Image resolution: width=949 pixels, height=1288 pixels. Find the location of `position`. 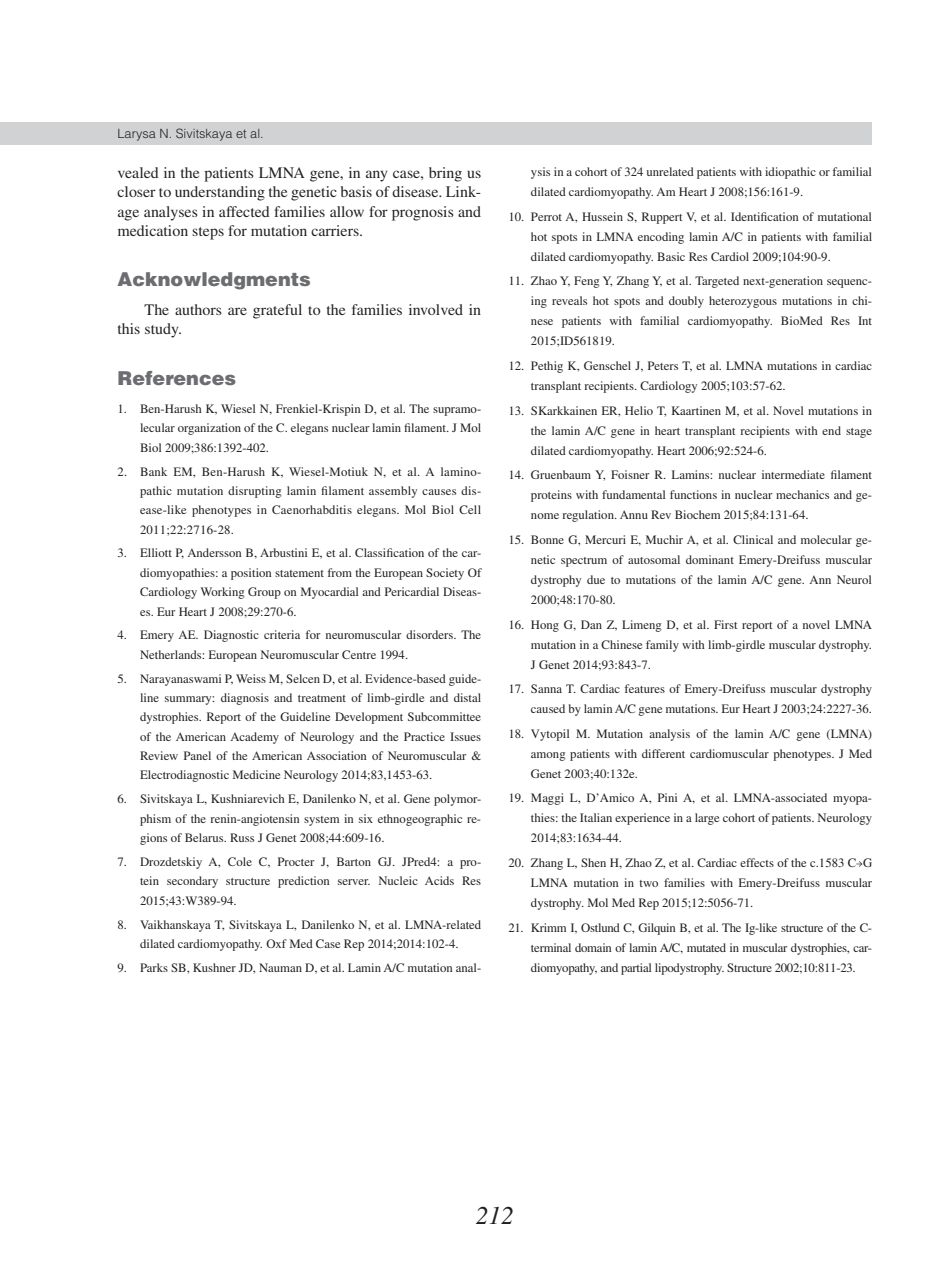

position is located at coordinates (251, 574).
